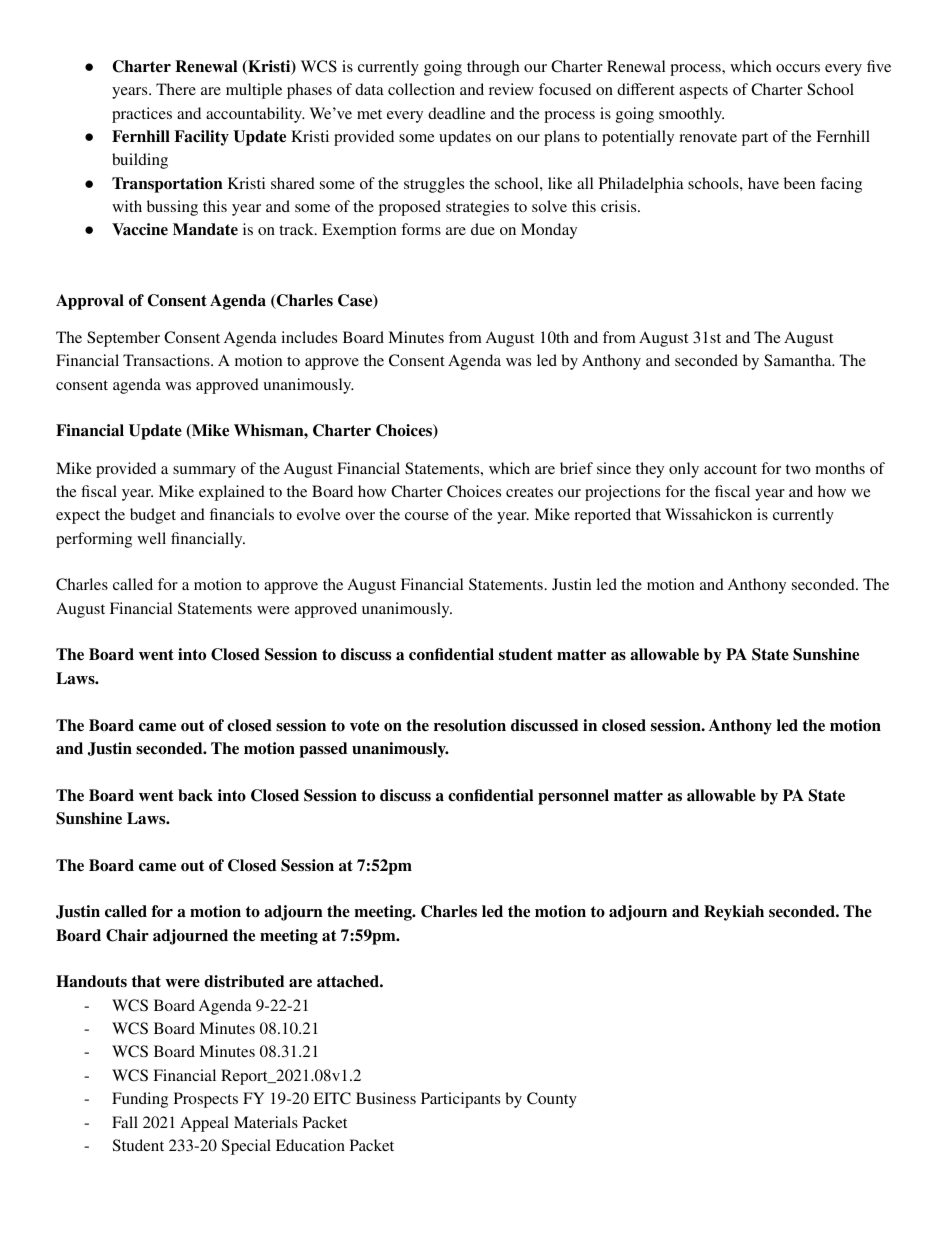 This image has width=952, height=1233. Describe the element at coordinates (204, 1124) in the image. I see `Appeal` at that location.
